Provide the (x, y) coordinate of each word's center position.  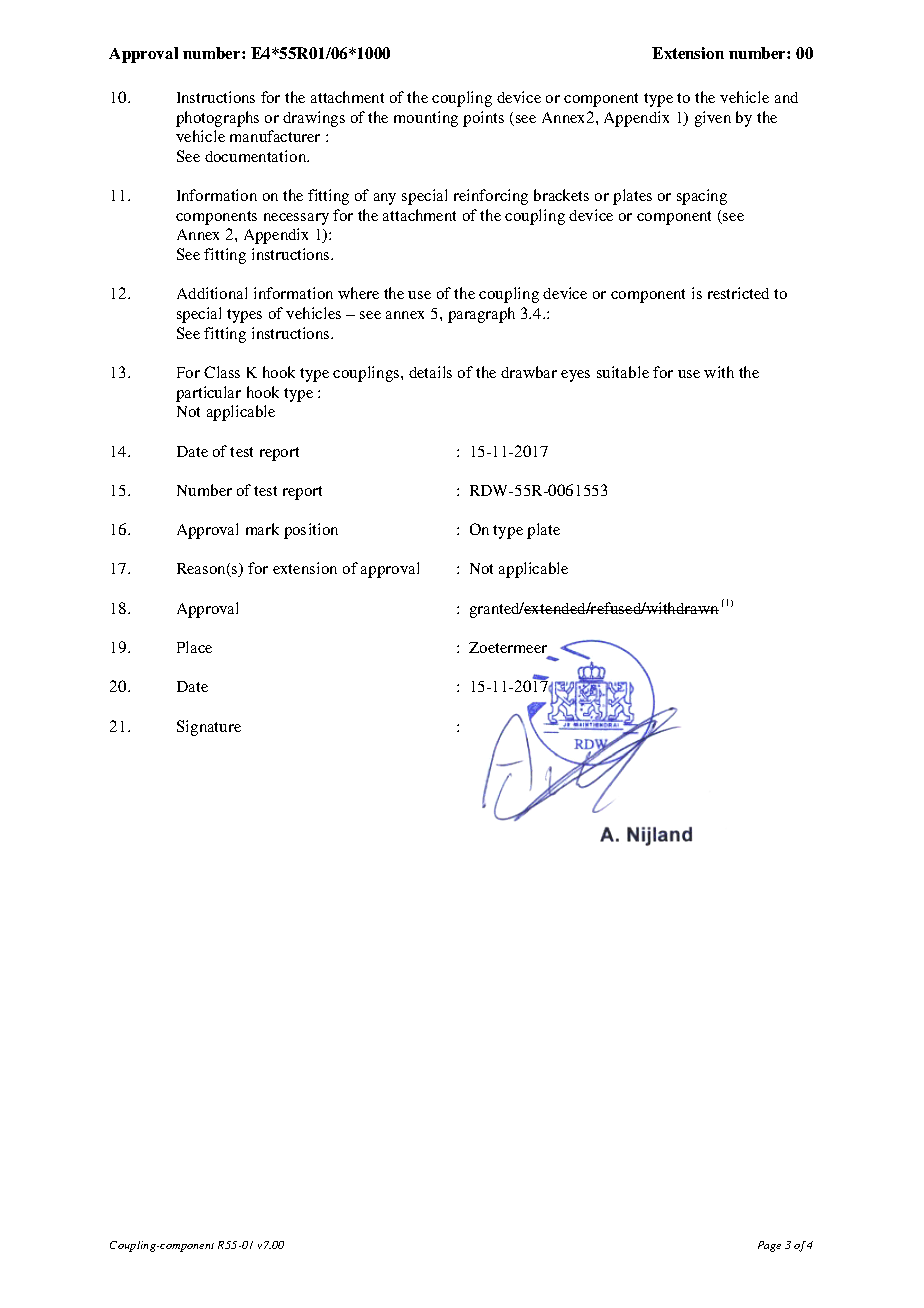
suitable (623, 372)
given (713, 119)
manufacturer (275, 136)
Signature (209, 728)
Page (769, 1246)
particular (208, 394)
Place (194, 647)
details (430, 372)
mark (262, 529)
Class (222, 372)
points (483, 119)
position (311, 531)
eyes (575, 376)
